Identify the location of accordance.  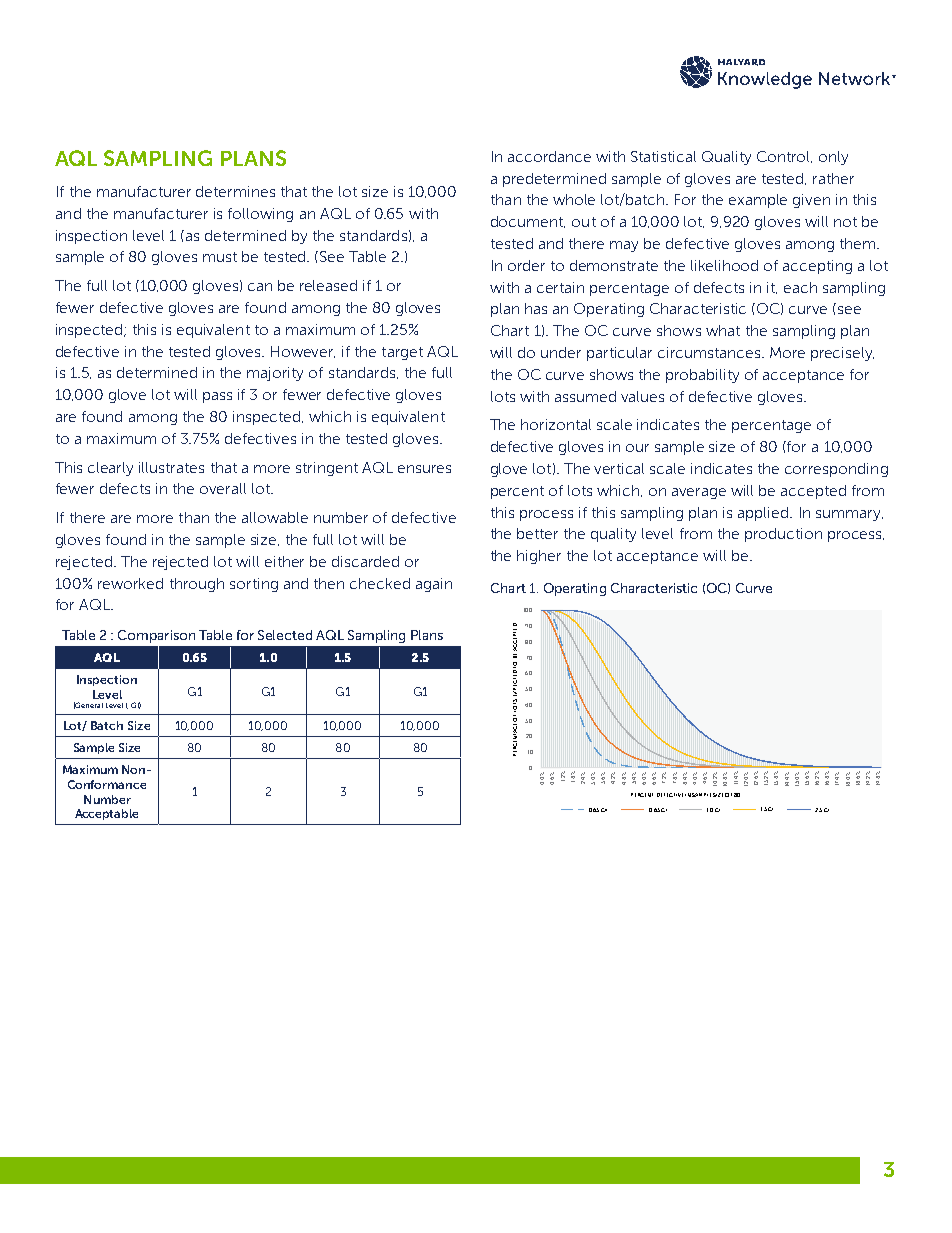
(549, 156).
